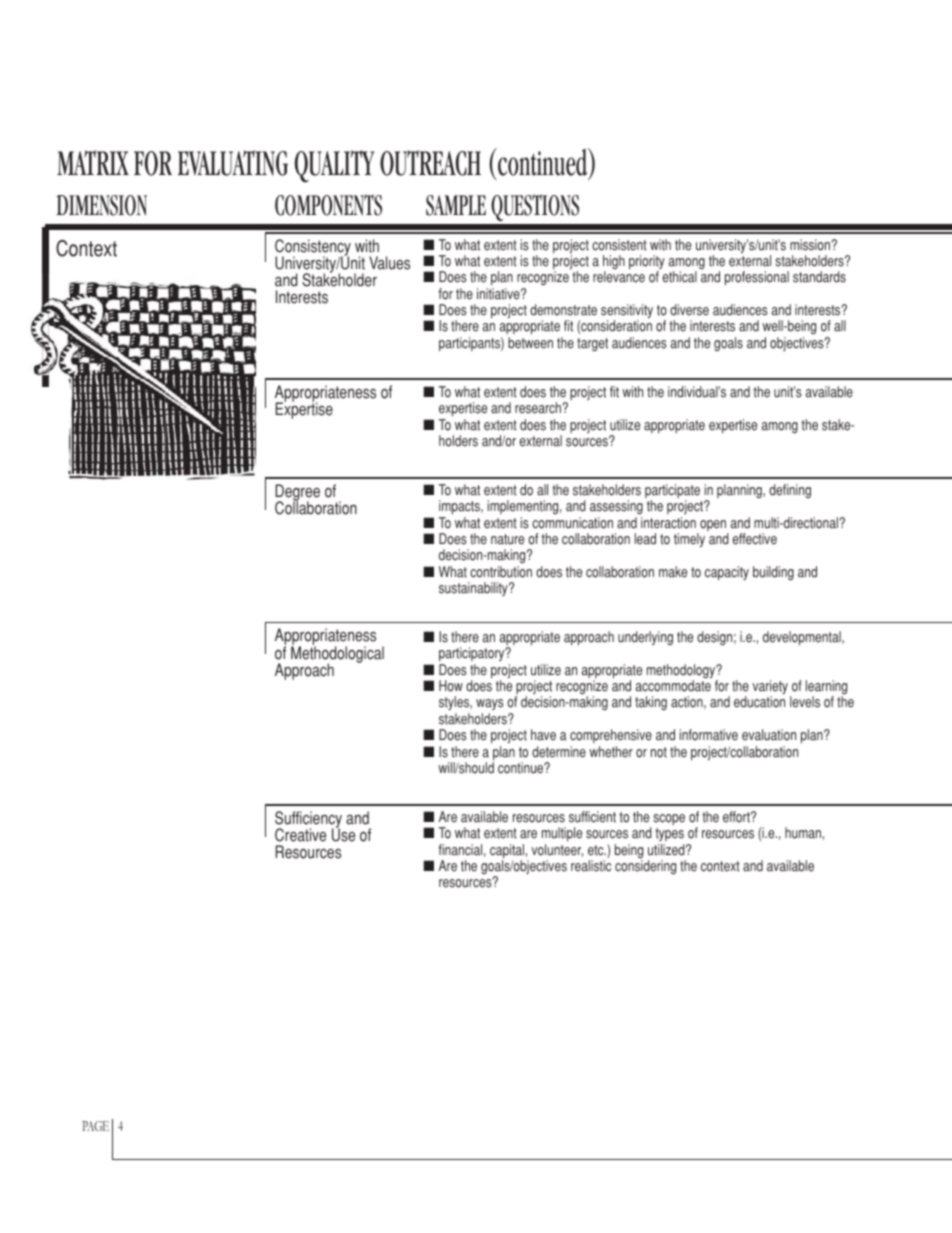 This screenshot has width=952, height=1233. I want to click on EVALUATING, so click(233, 163).
